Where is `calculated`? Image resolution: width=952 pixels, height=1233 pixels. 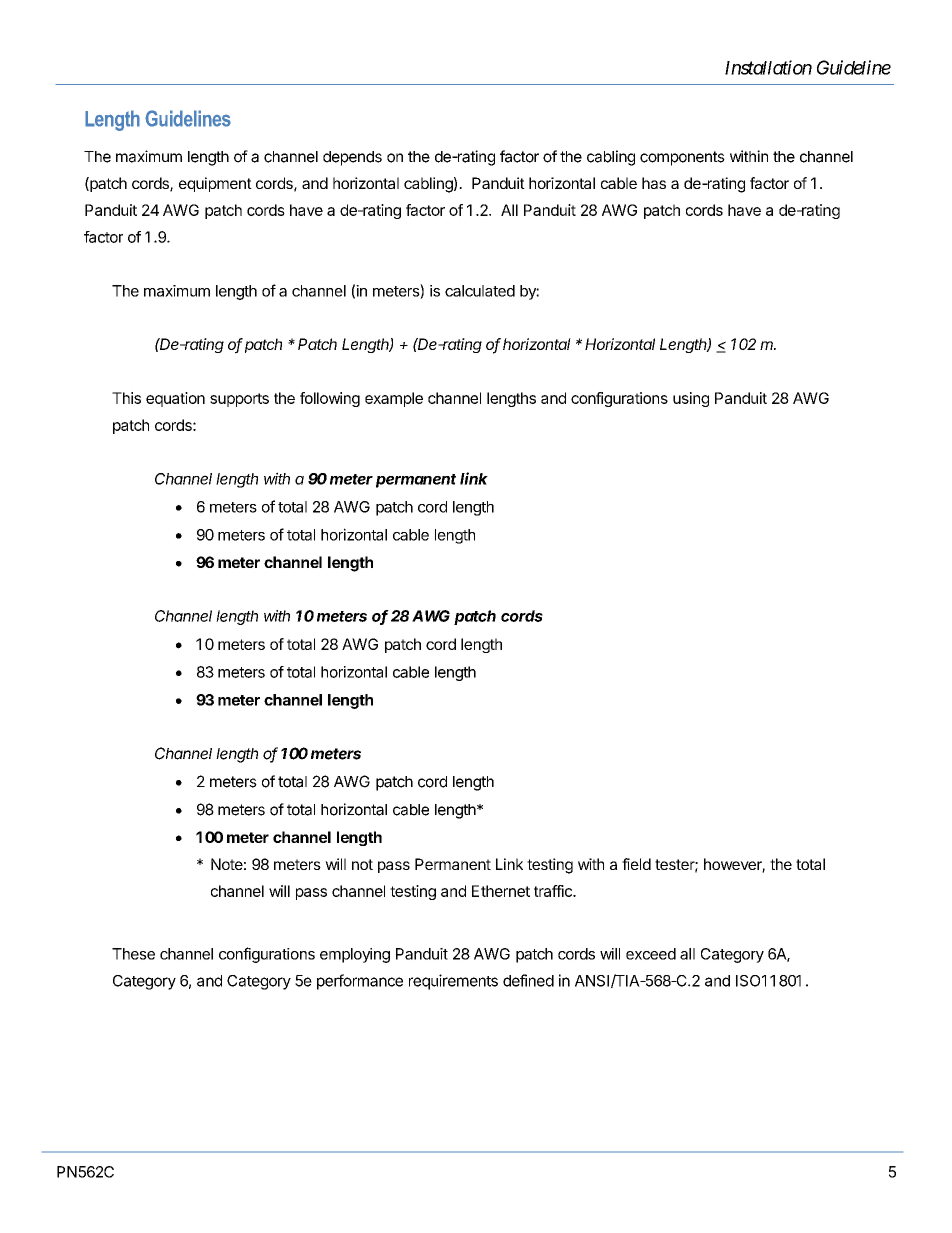 calculated is located at coordinates (480, 291).
